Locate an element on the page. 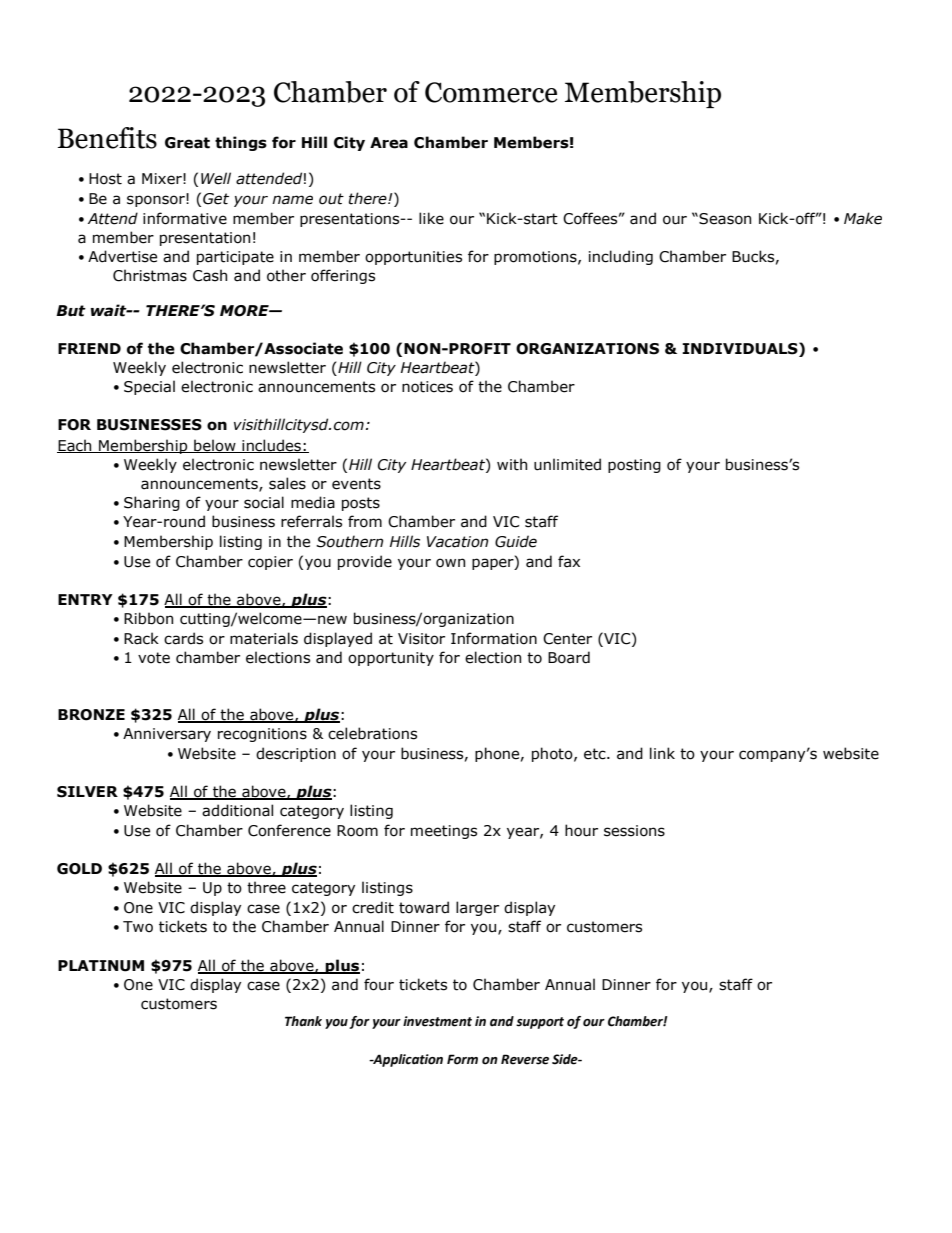 The height and width of the document is (1233, 952). PLATINUM is located at coordinates (101, 966).
